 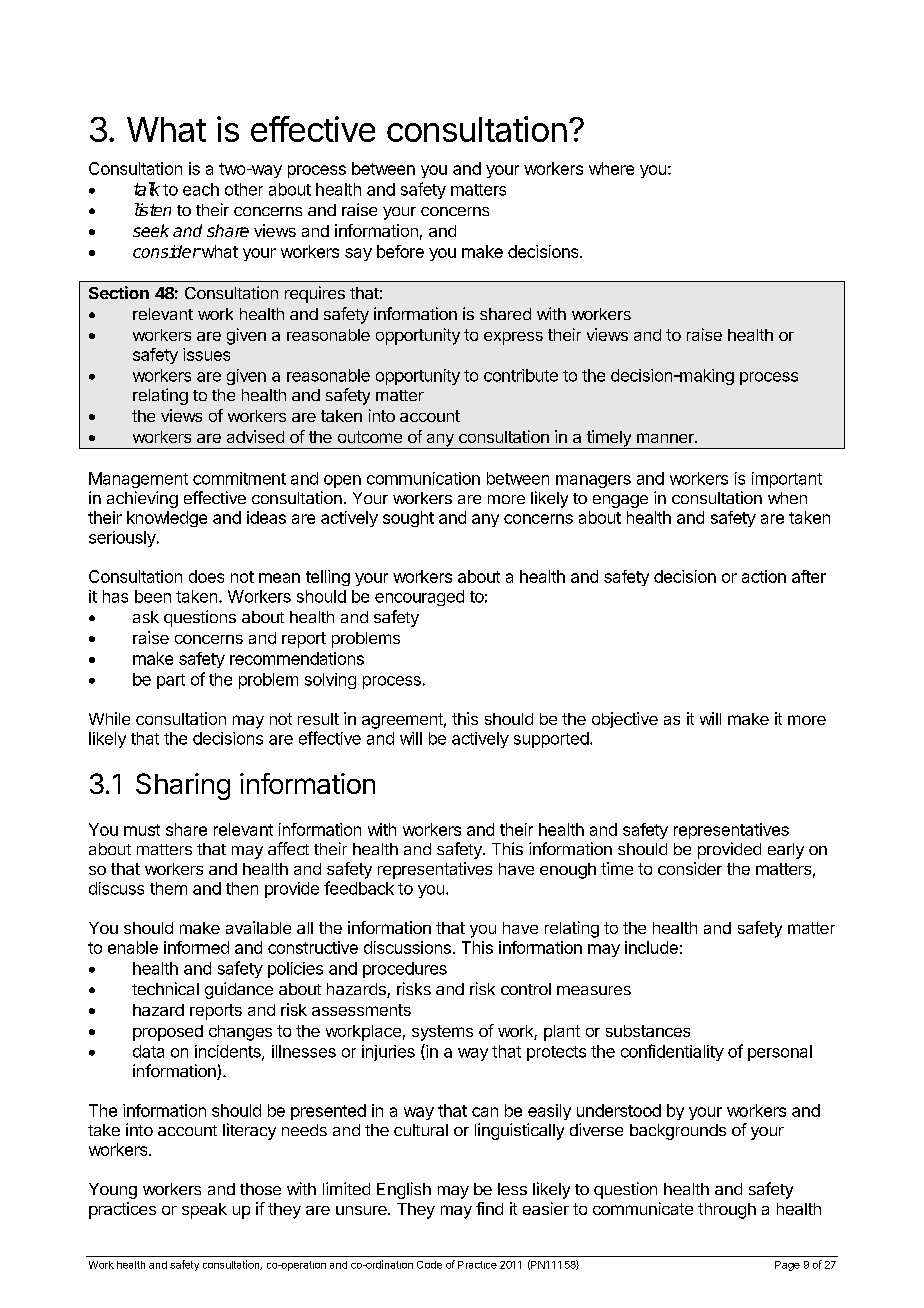 I want to click on before, so click(x=400, y=251).
